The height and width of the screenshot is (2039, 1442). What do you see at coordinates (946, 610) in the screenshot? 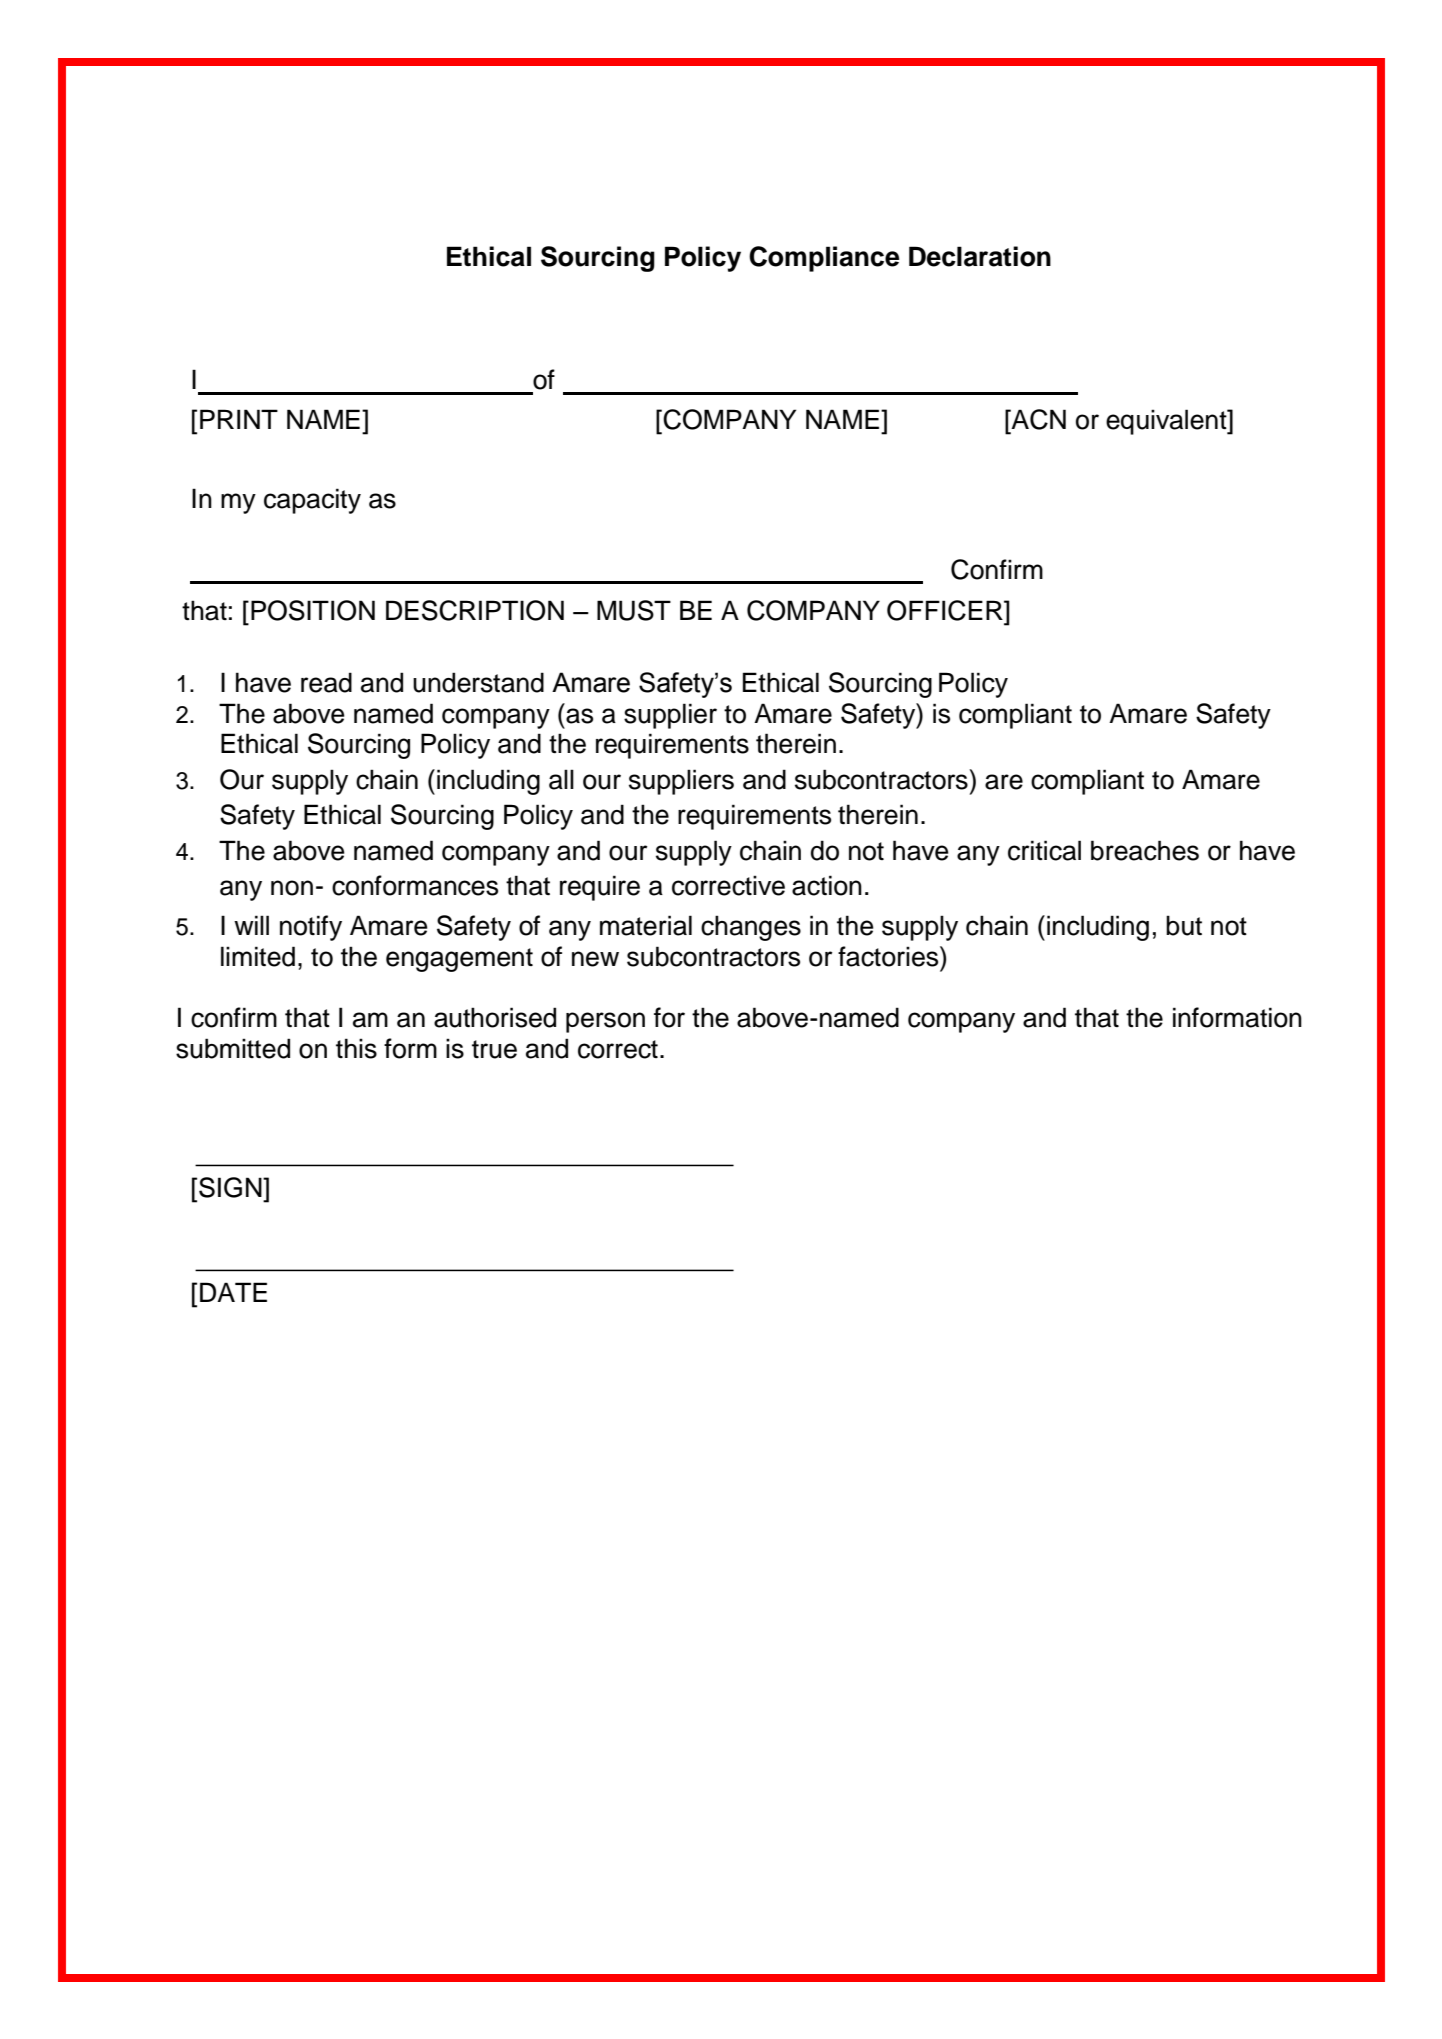
I see `OFFICER` at bounding box center [946, 610].
